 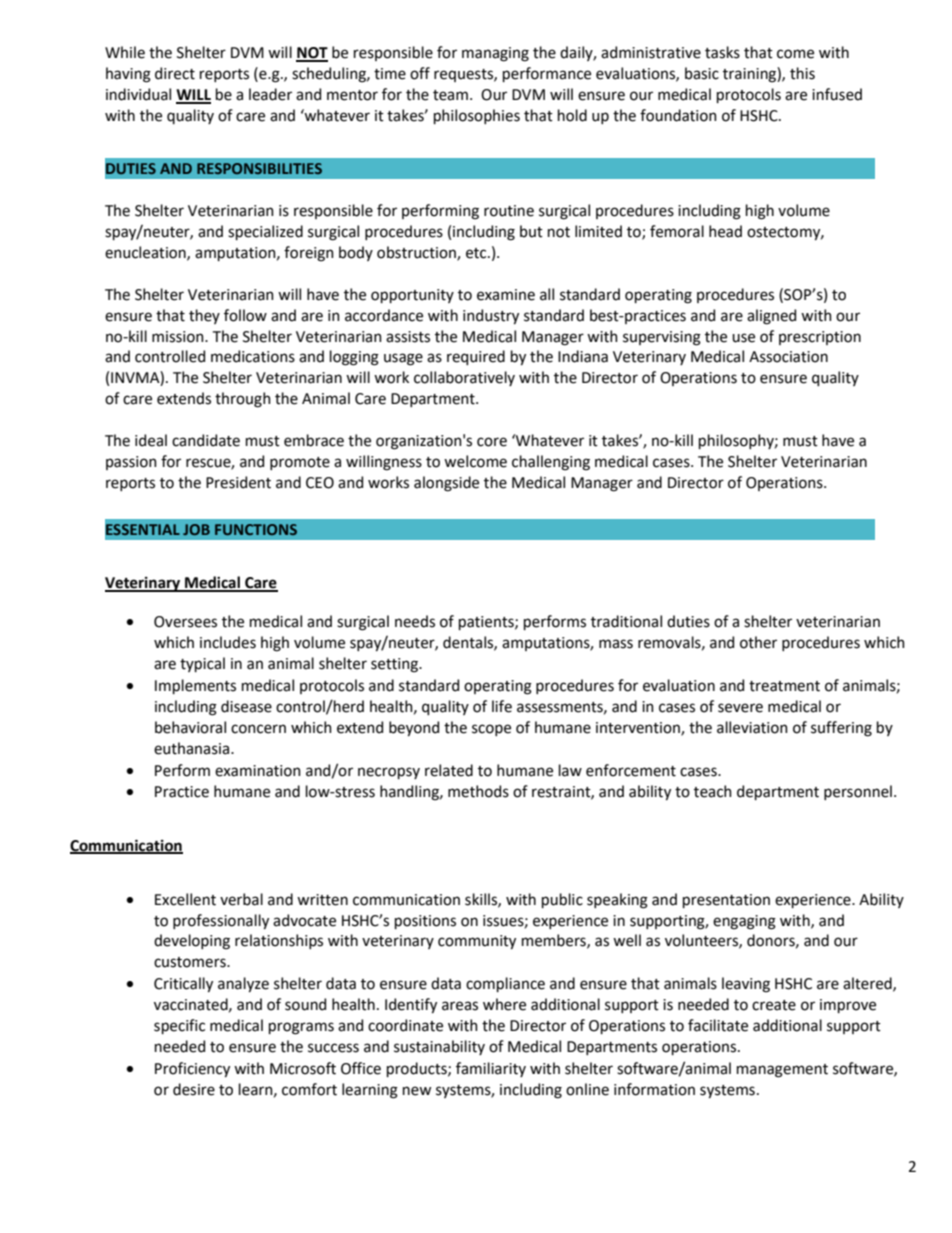 What do you see at coordinates (492, 442) in the image?
I see `core` at bounding box center [492, 442].
